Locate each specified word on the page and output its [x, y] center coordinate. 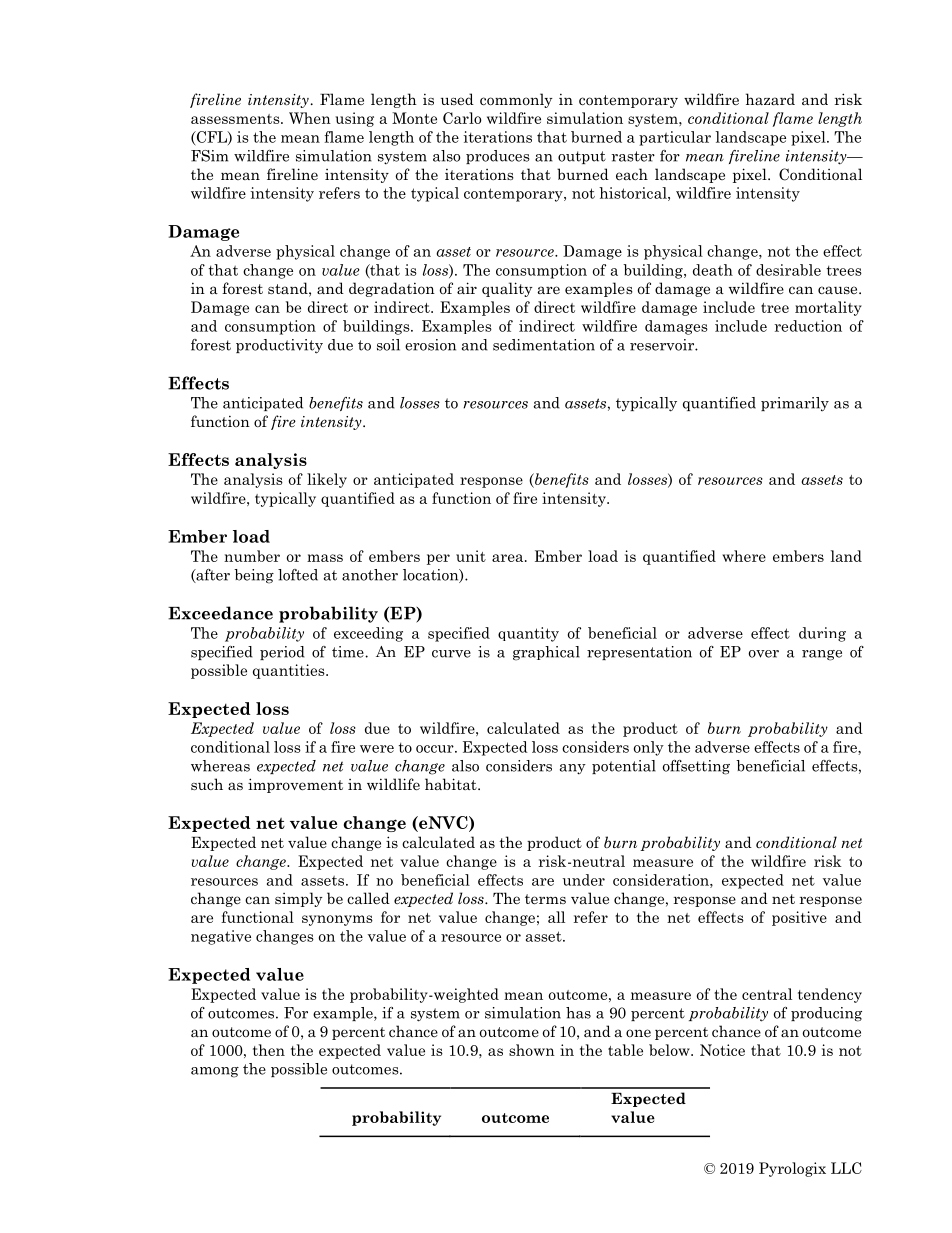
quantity [528, 634]
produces [498, 157]
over [764, 654]
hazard [770, 99]
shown [532, 1050]
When [310, 118]
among [215, 1072]
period [282, 653]
